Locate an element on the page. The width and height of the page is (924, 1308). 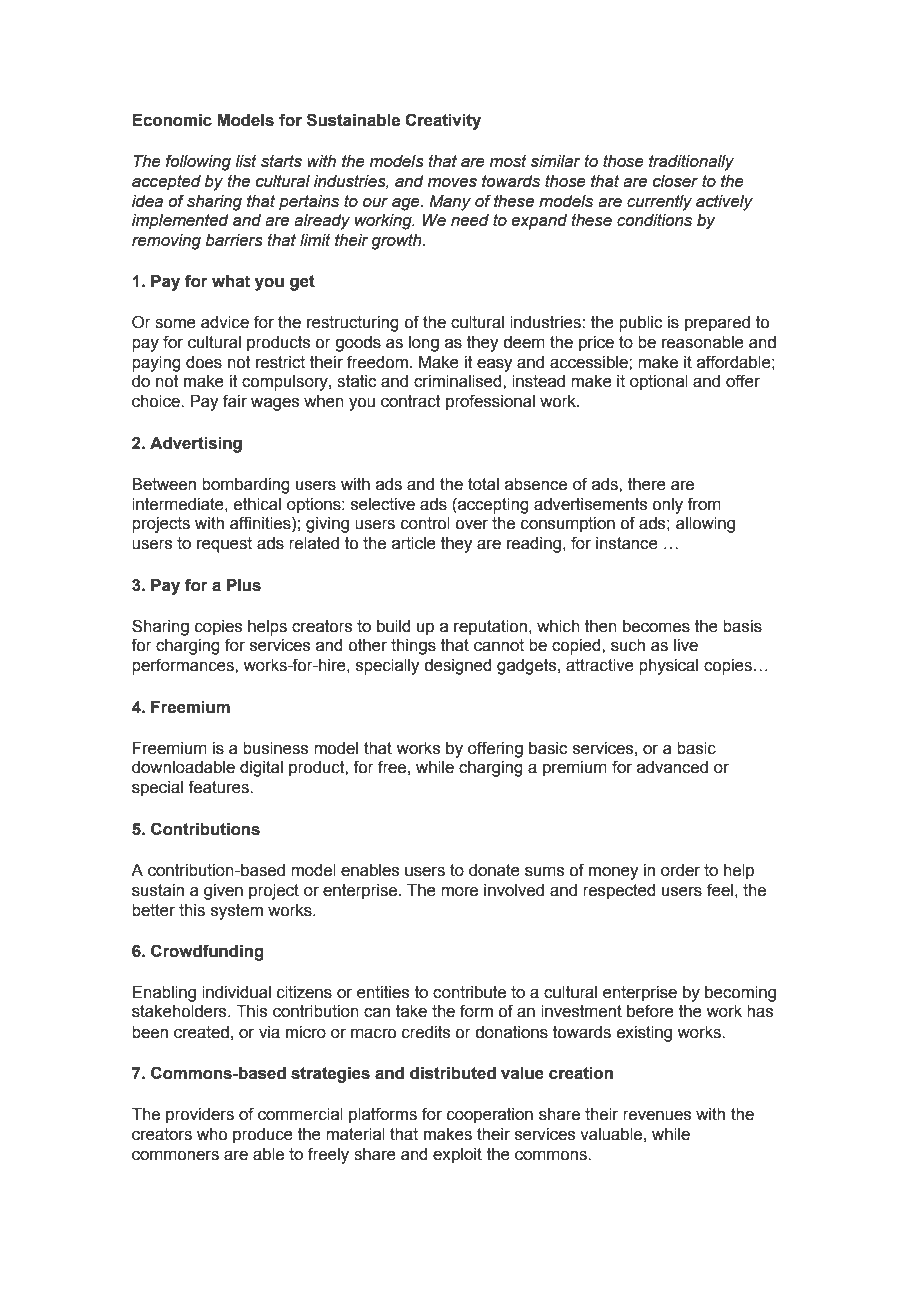
who is located at coordinates (212, 1134).
